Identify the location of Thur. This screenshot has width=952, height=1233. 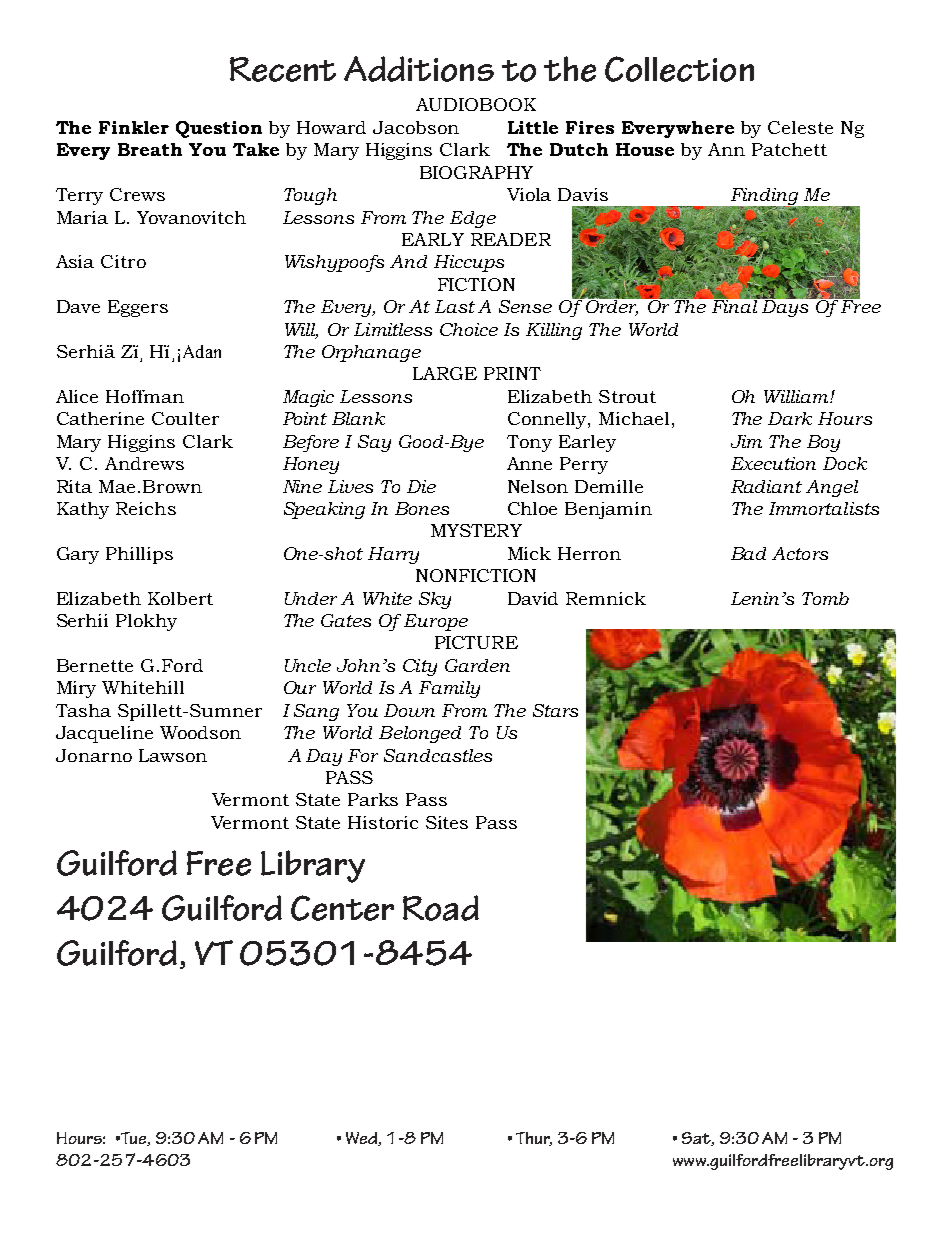
(534, 1139).
